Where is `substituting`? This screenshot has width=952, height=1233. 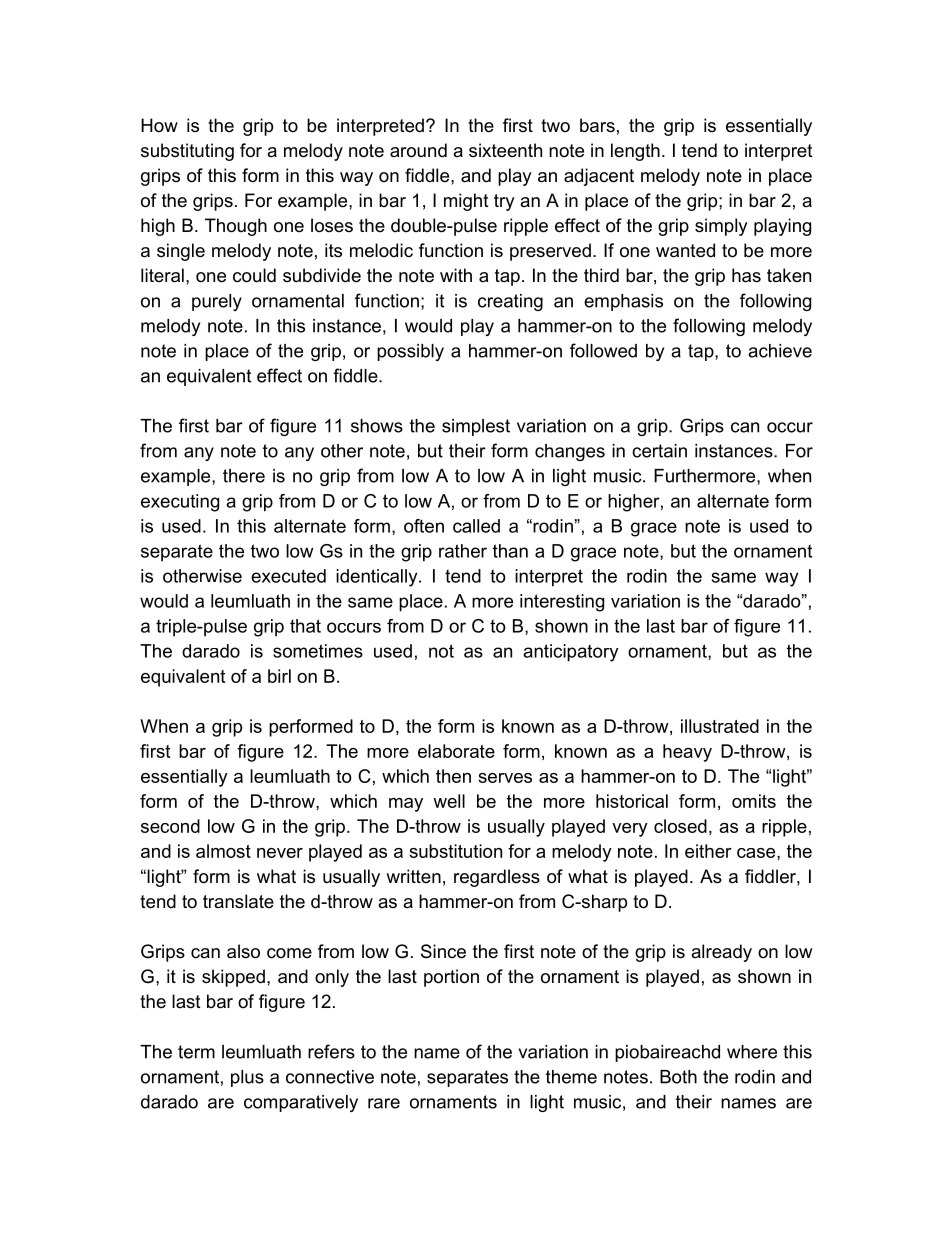
substituting is located at coordinates (187, 152).
